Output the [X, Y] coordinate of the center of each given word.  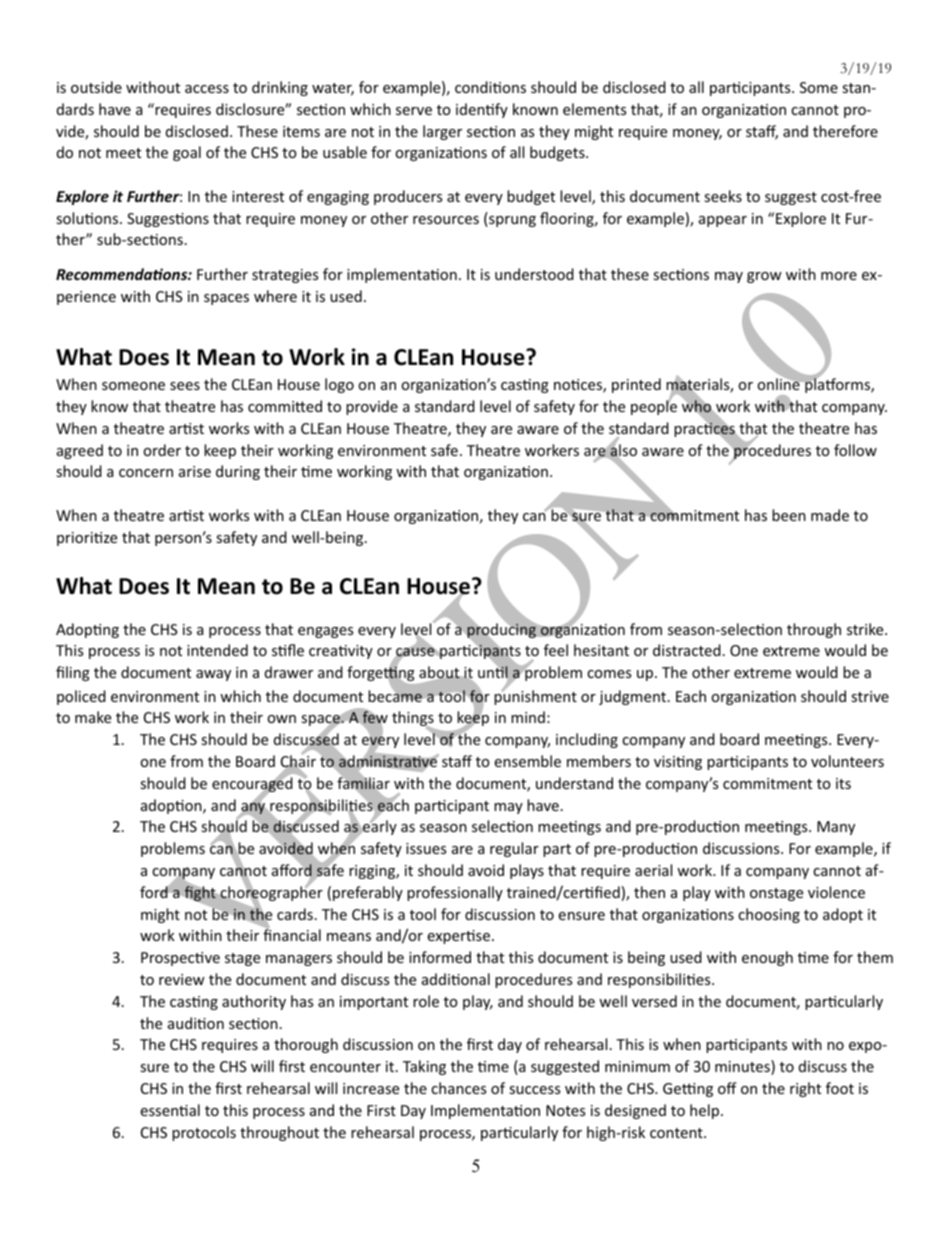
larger [442, 132]
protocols [204, 1133]
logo [339, 385]
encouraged [252, 785]
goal [187, 153]
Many [836, 828]
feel [556, 650]
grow [764, 277]
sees [185, 386]
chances [458, 1088]
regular [514, 849]
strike [866, 629]
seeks [723, 196]
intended [217, 650]
